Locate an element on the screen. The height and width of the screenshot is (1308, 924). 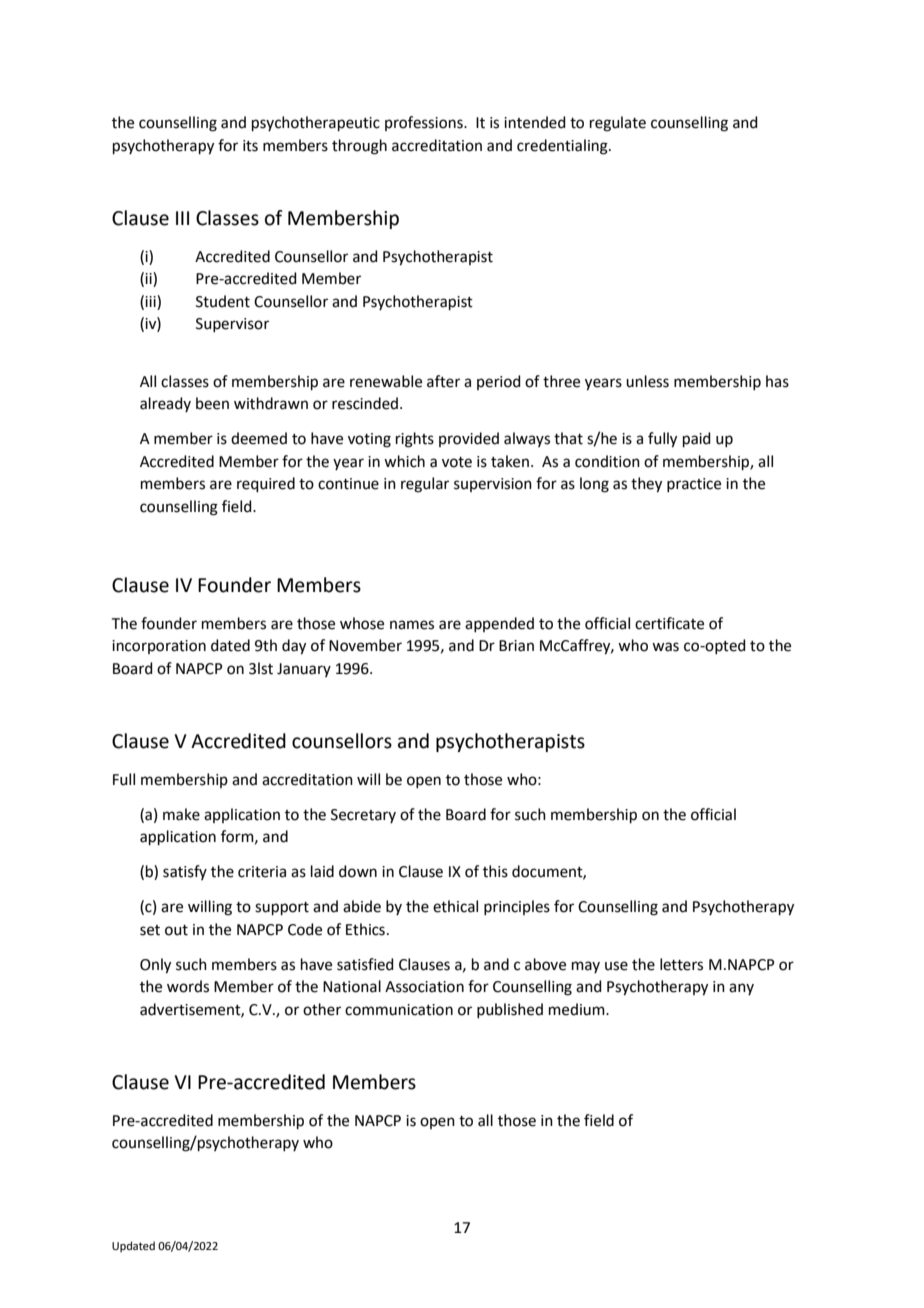
regulate is located at coordinates (618, 124).
